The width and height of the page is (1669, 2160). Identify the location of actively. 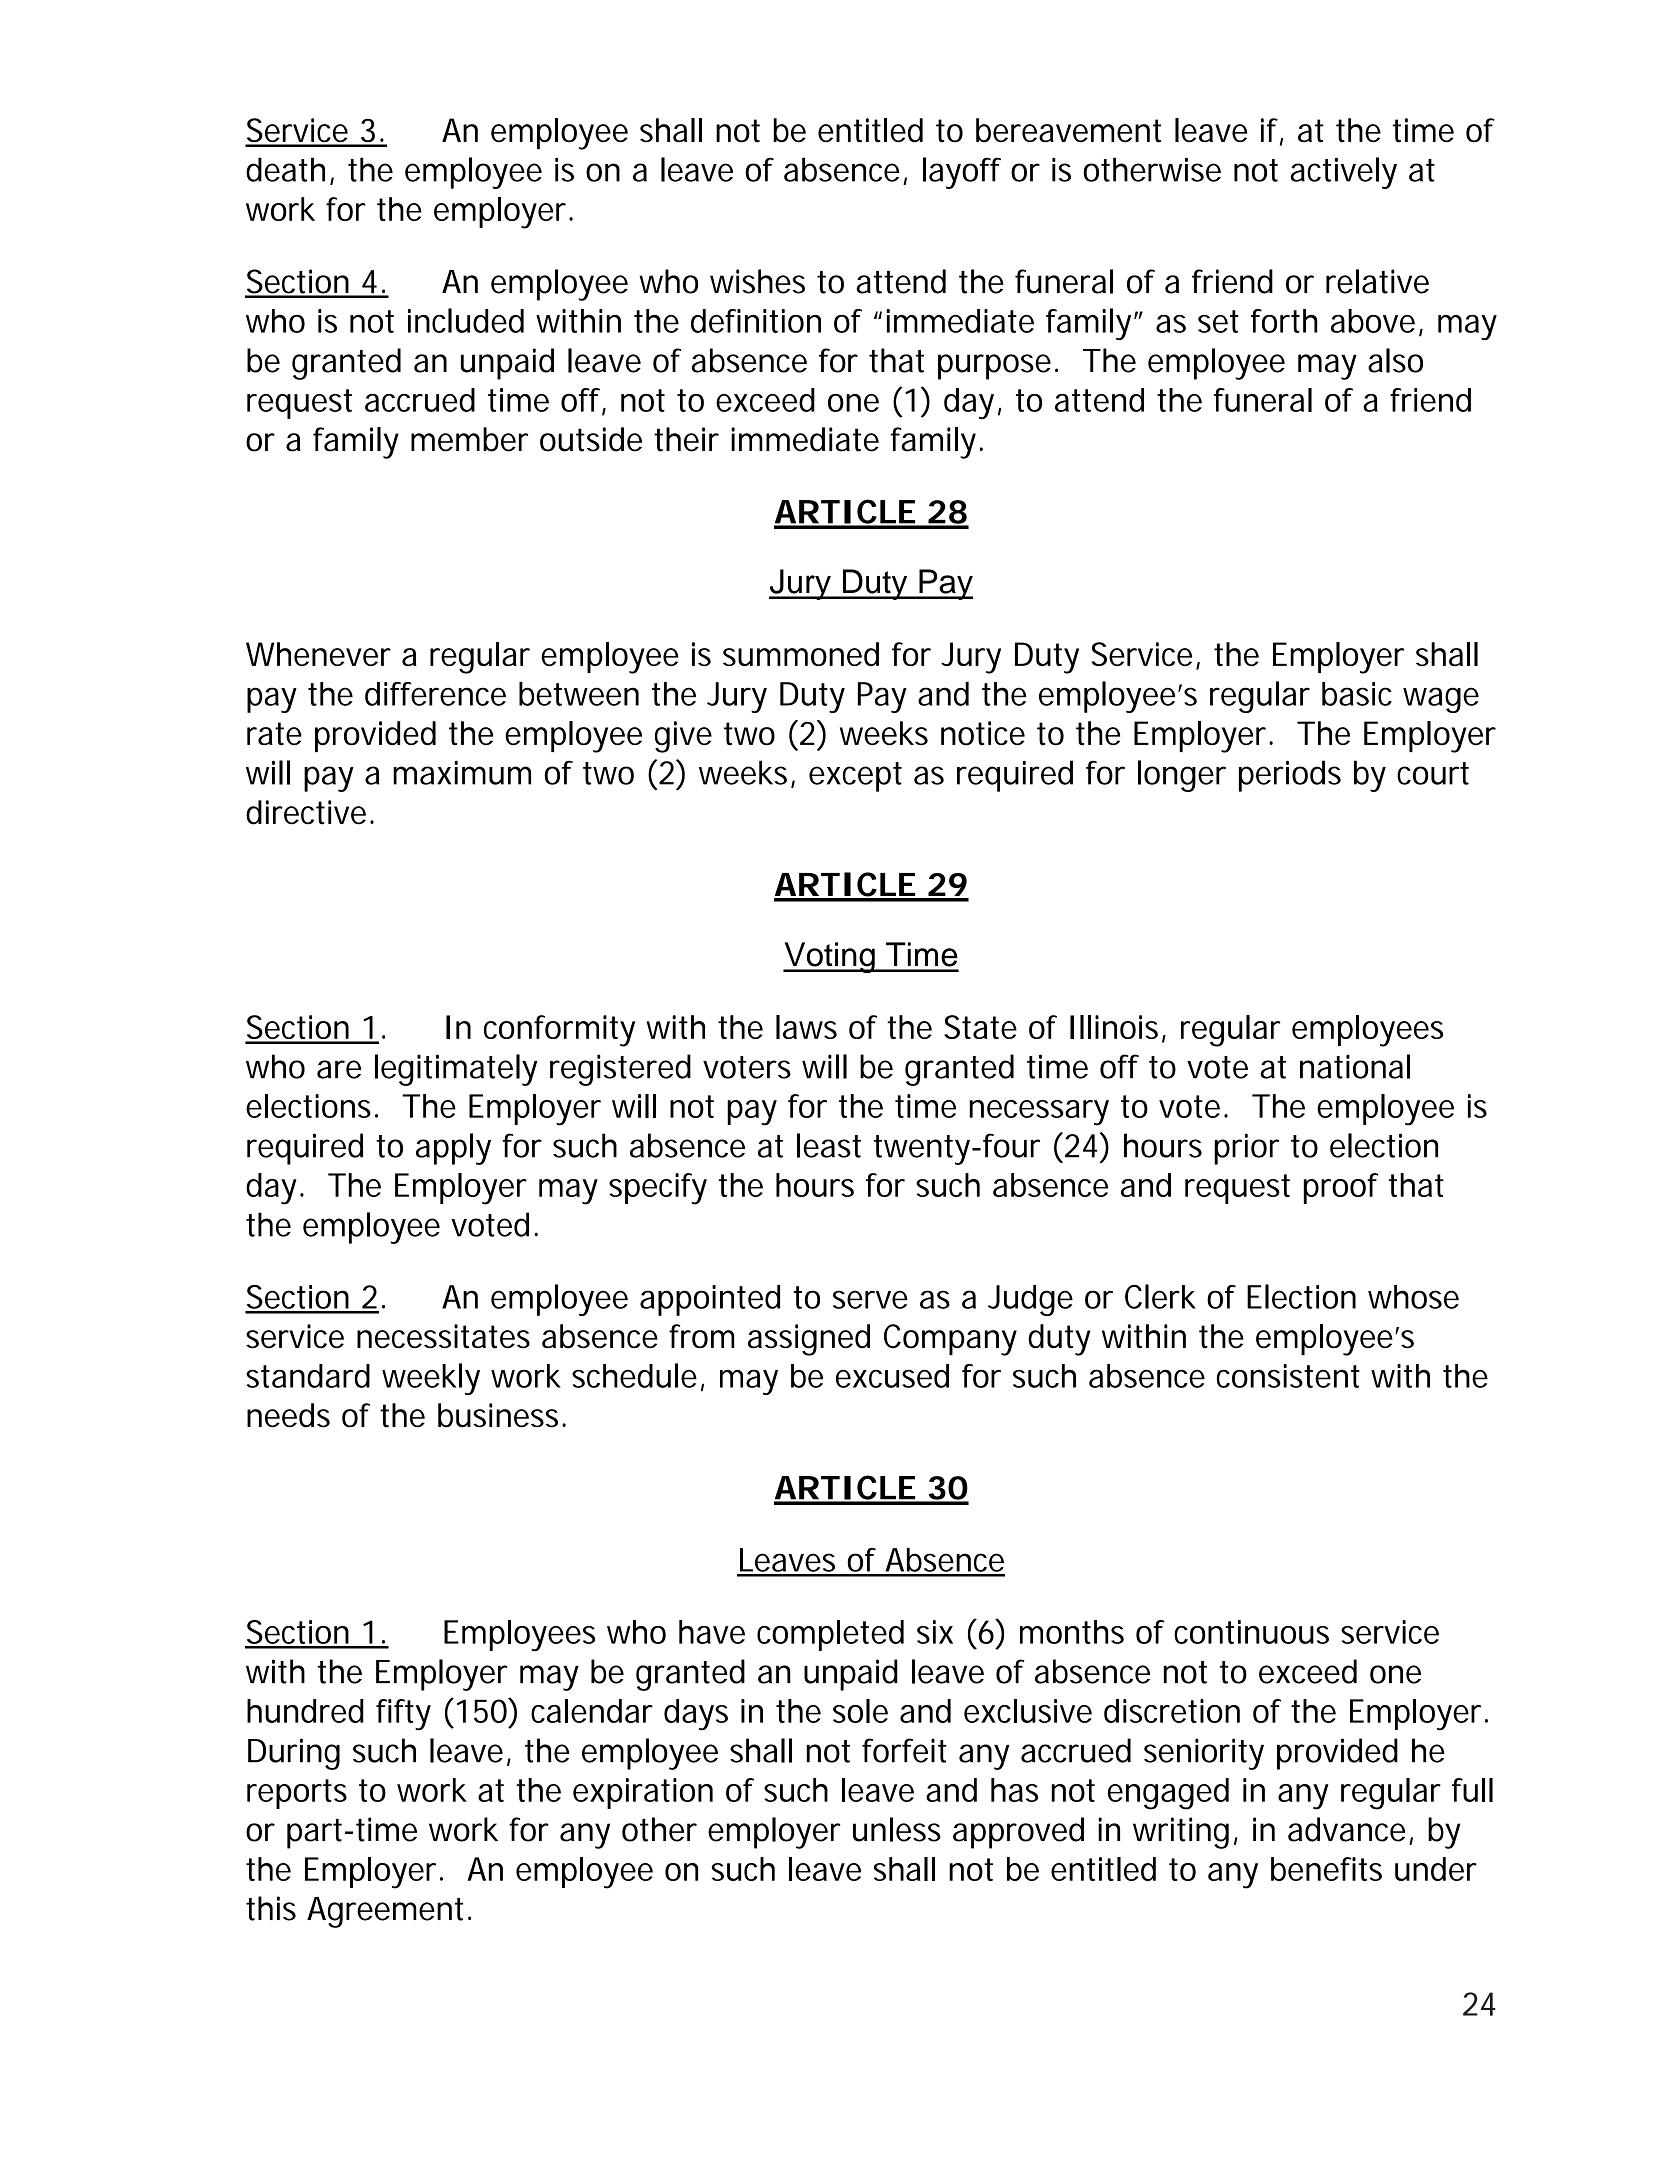
(1343, 173).
